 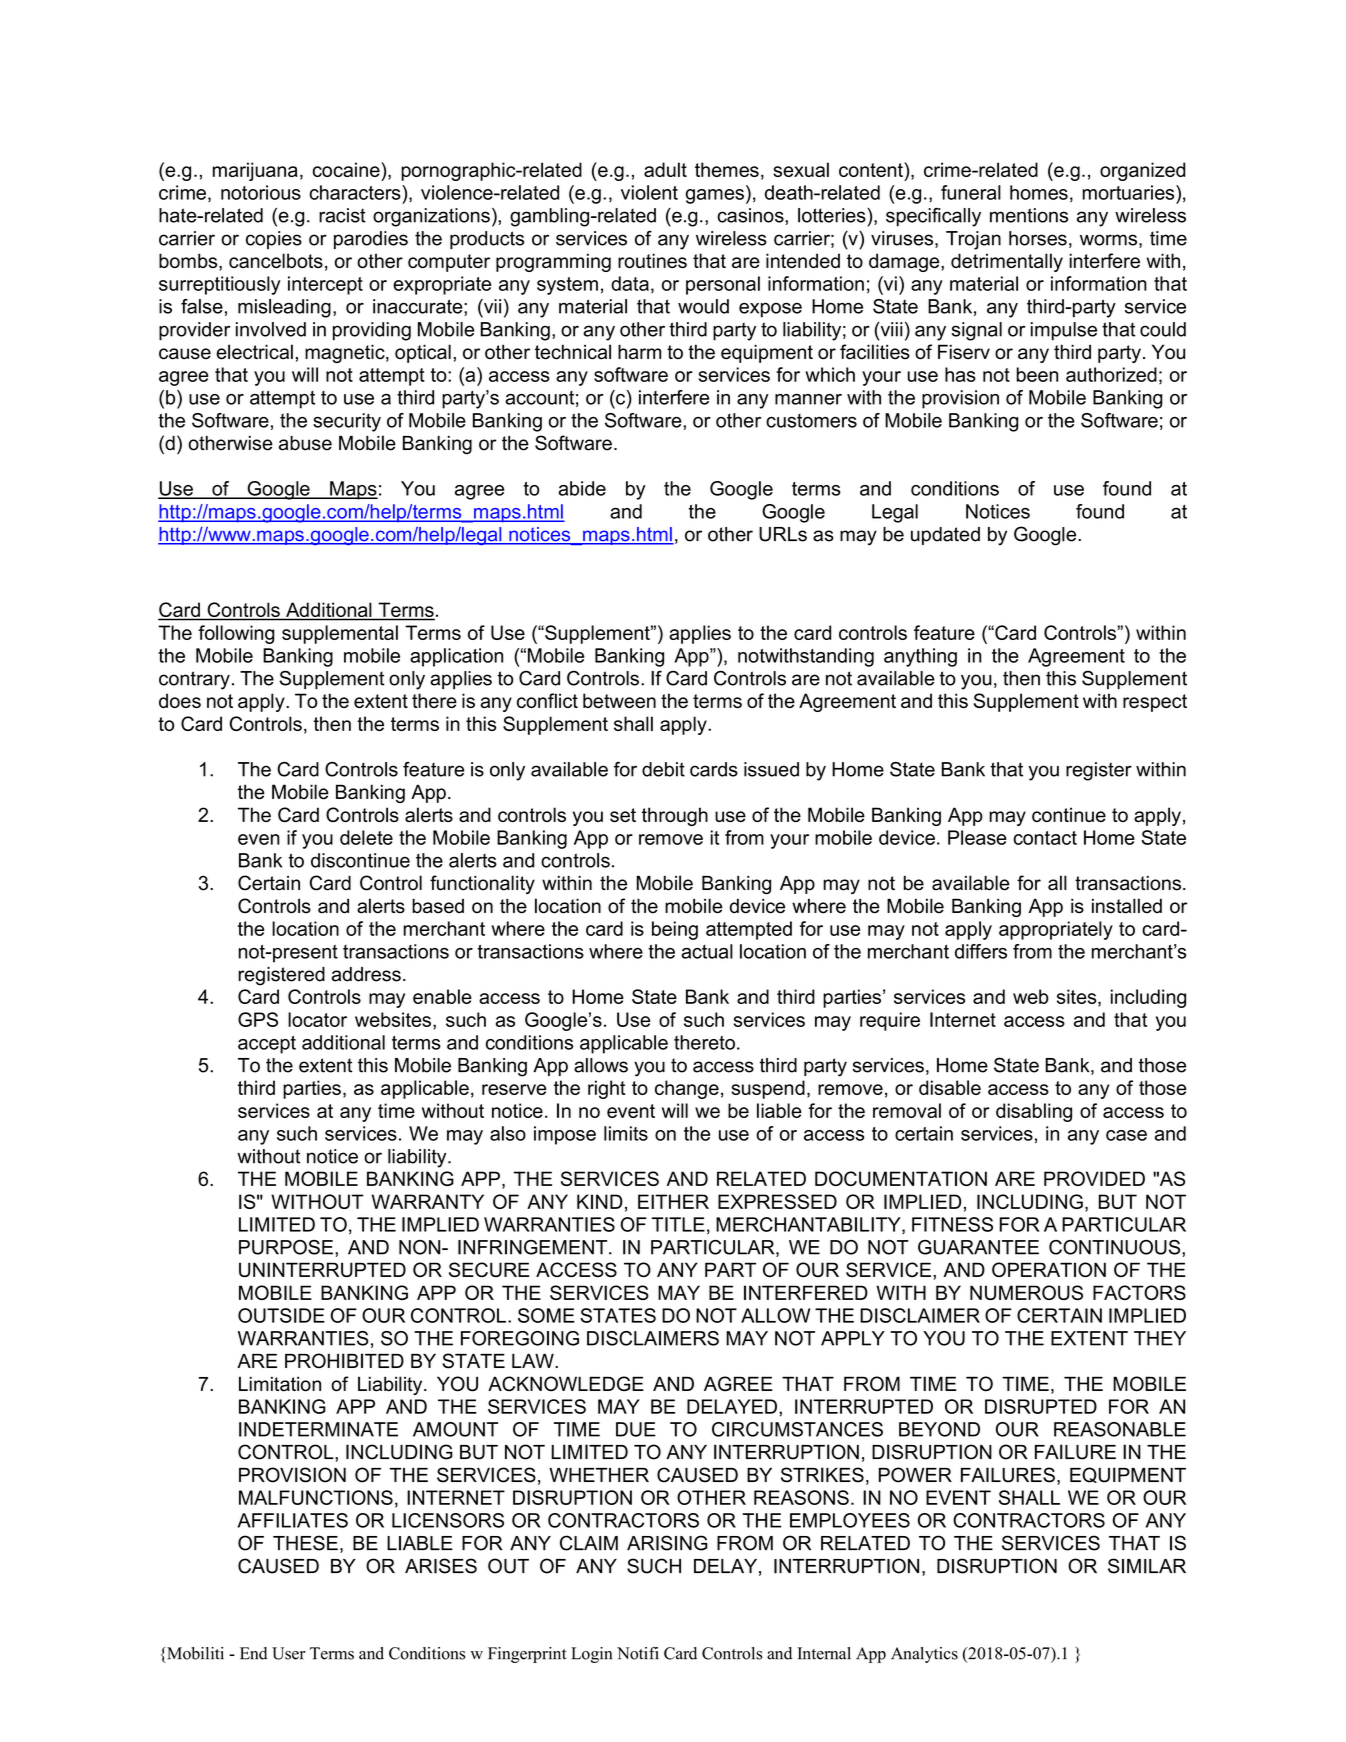 What do you see at coordinates (1049, 1269) in the document?
I see `OPERATION` at bounding box center [1049, 1269].
